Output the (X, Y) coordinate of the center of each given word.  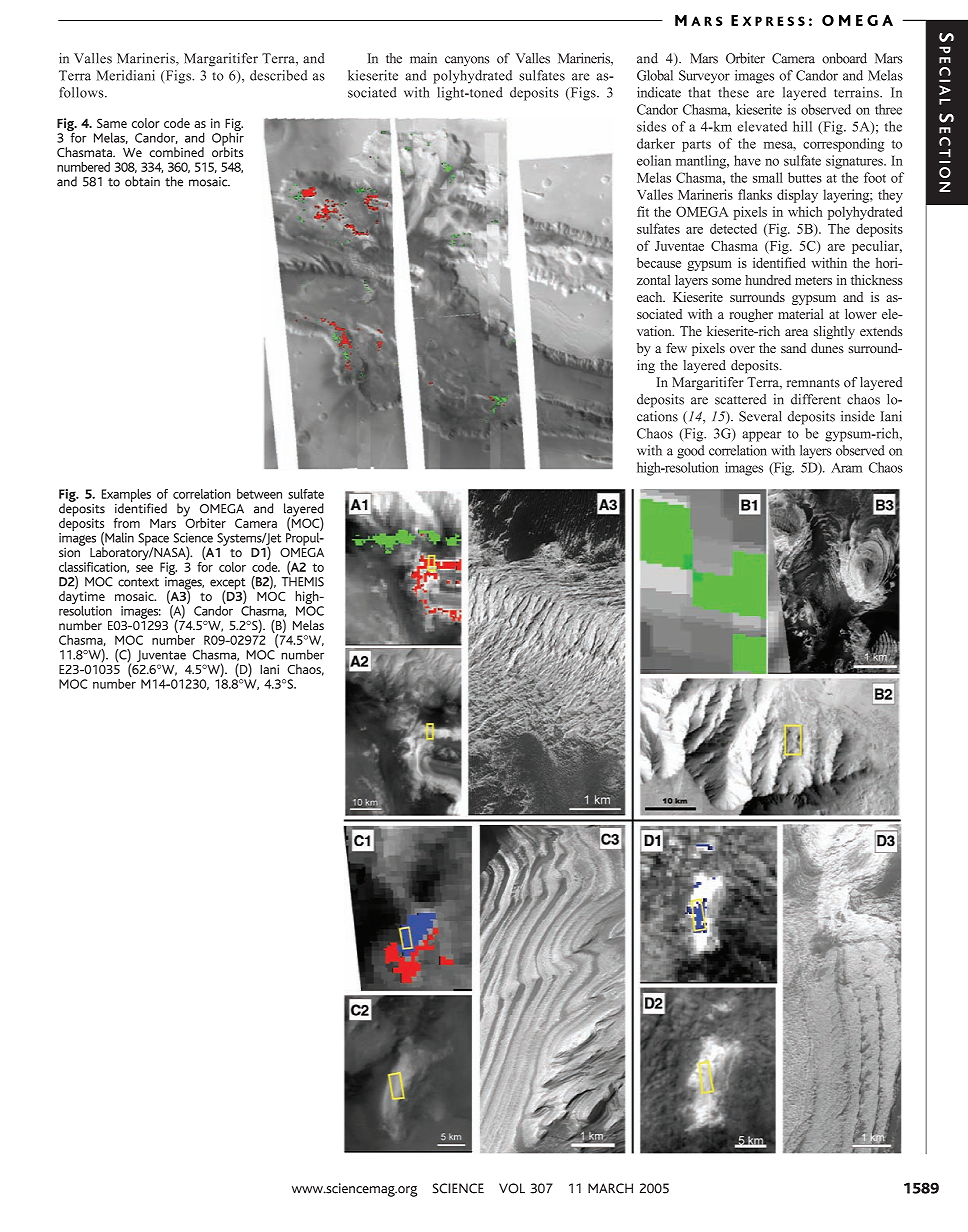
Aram (846, 467)
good (691, 452)
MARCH (610, 1188)
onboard (844, 58)
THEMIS (303, 582)
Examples (126, 496)
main (423, 58)
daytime (82, 598)
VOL (512, 1188)
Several (760, 416)
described (279, 75)
